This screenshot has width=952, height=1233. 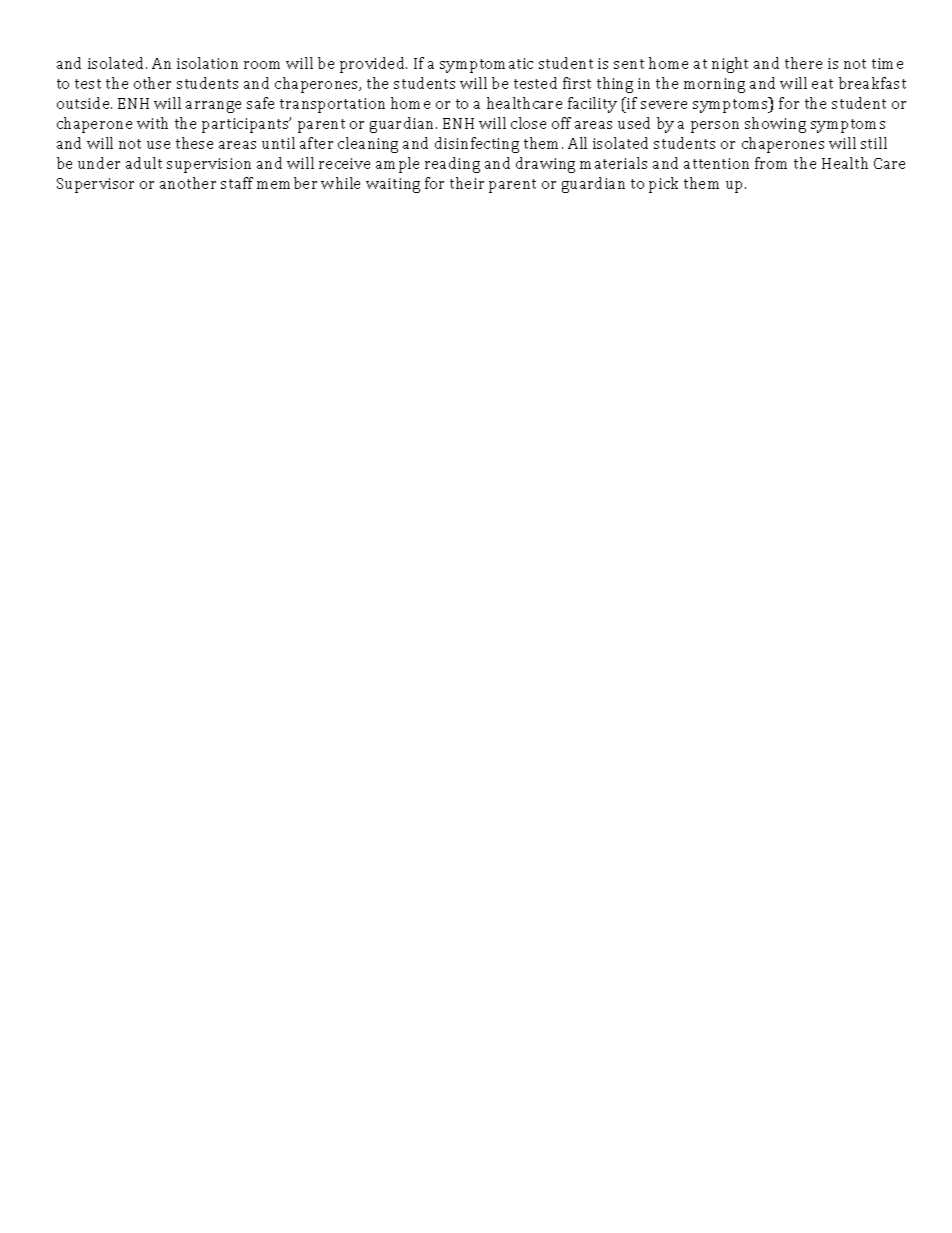 I want to click on close, so click(x=528, y=123).
